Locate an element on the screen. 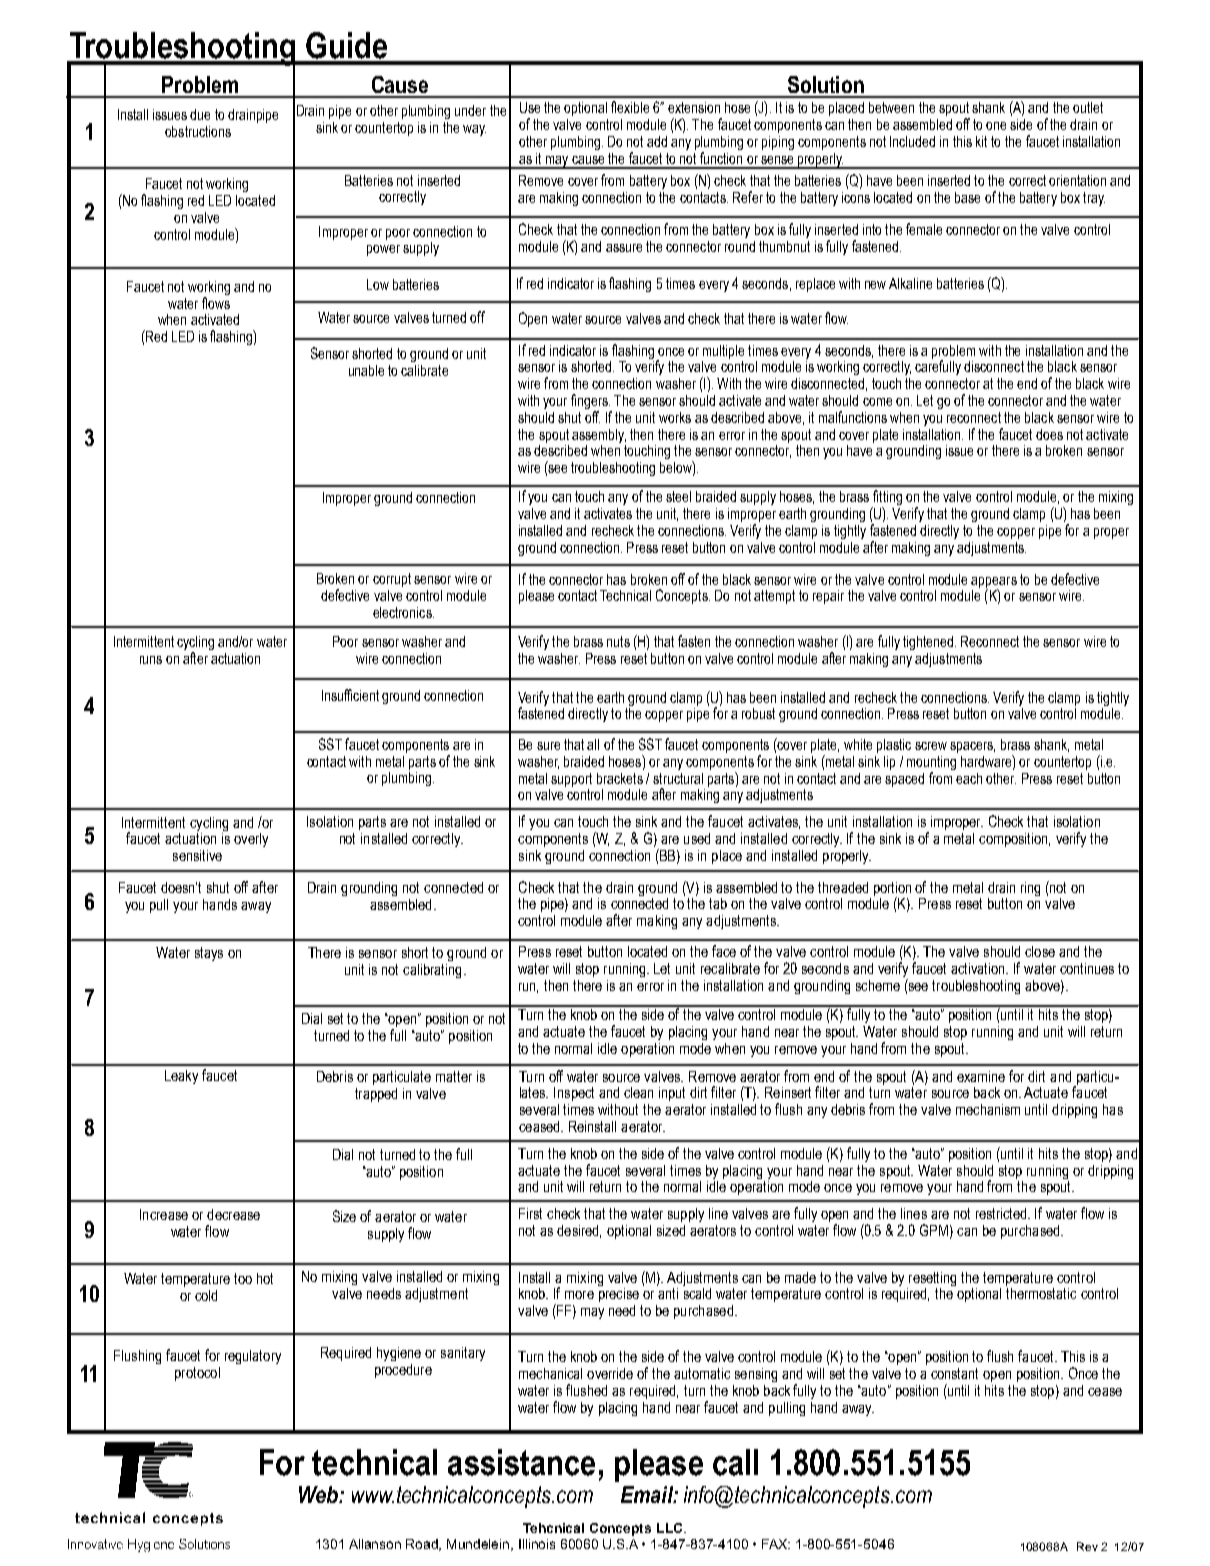 The image size is (1210, 1566). decrease is located at coordinates (233, 1214).
